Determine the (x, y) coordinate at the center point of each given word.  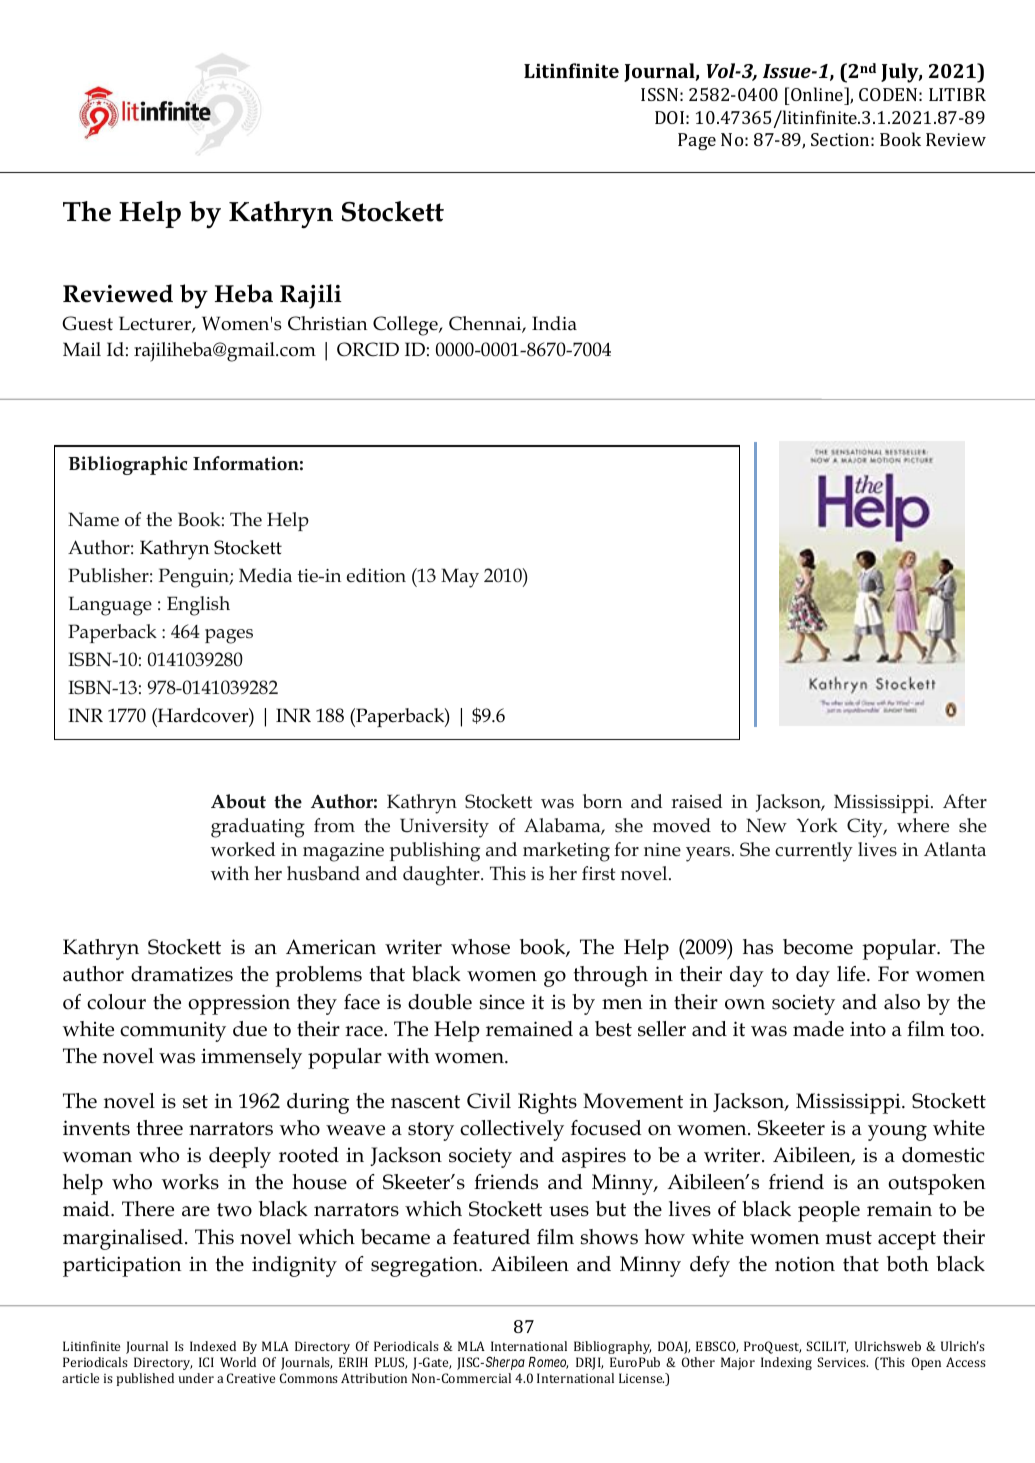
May (460, 578)
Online (818, 94)
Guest (87, 323)
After (965, 801)
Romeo (548, 1363)
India (554, 323)
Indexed (213, 1346)
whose (480, 947)
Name (93, 519)
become (818, 947)
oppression (239, 1004)
